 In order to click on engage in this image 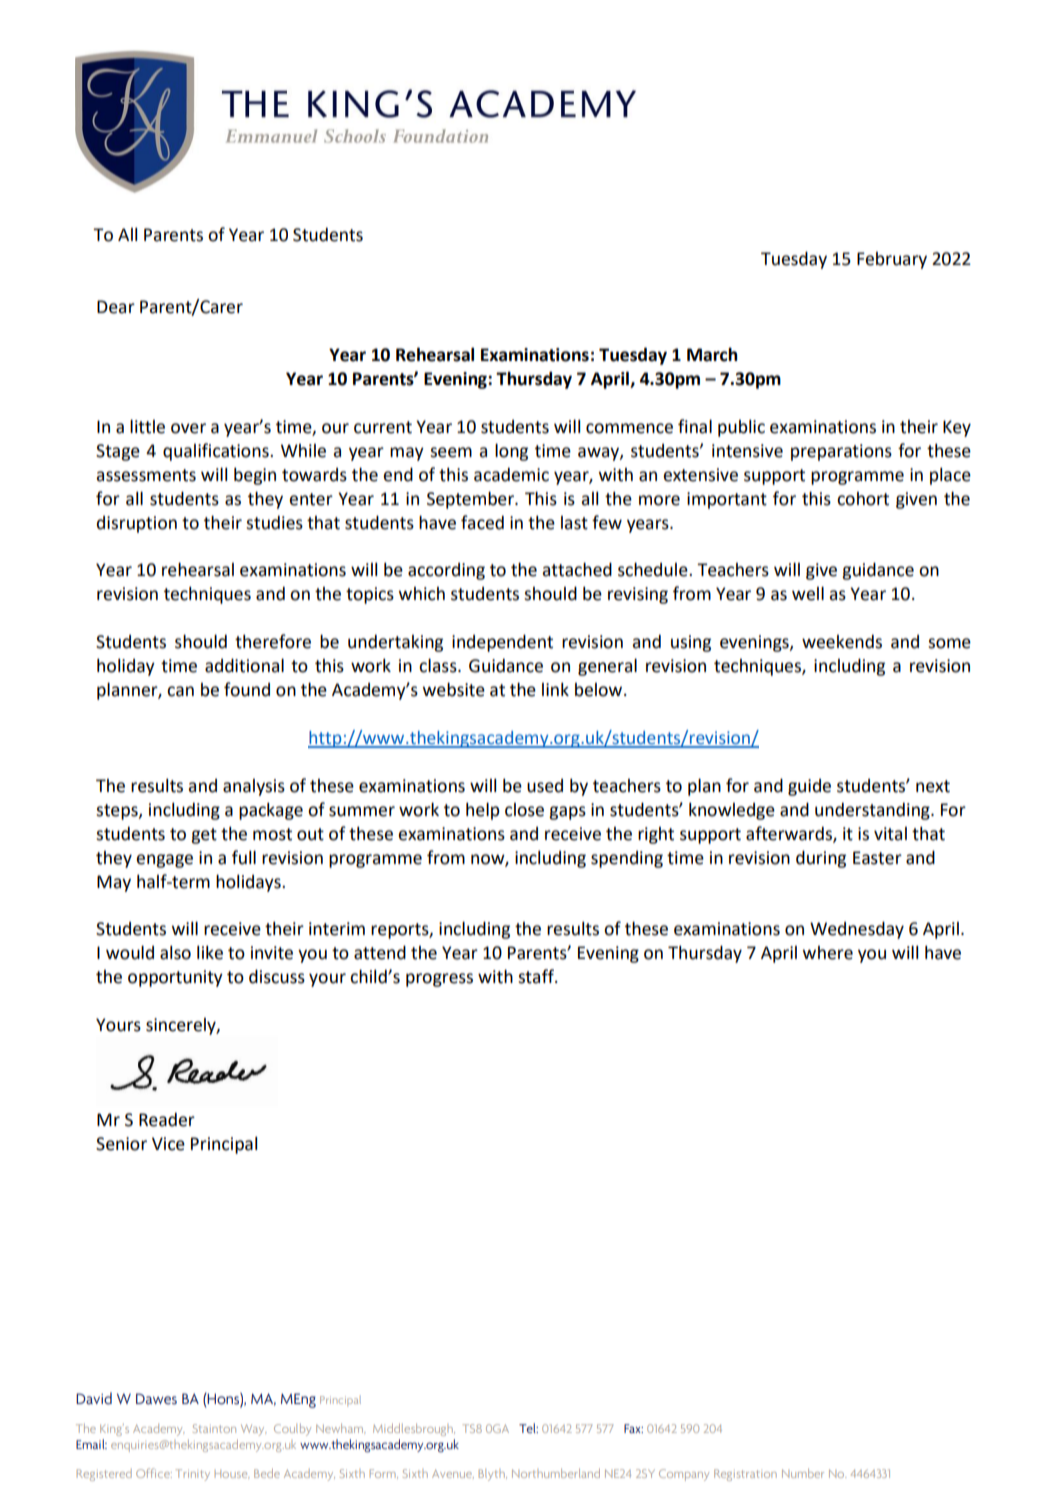, I will do `click(164, 861)`.
